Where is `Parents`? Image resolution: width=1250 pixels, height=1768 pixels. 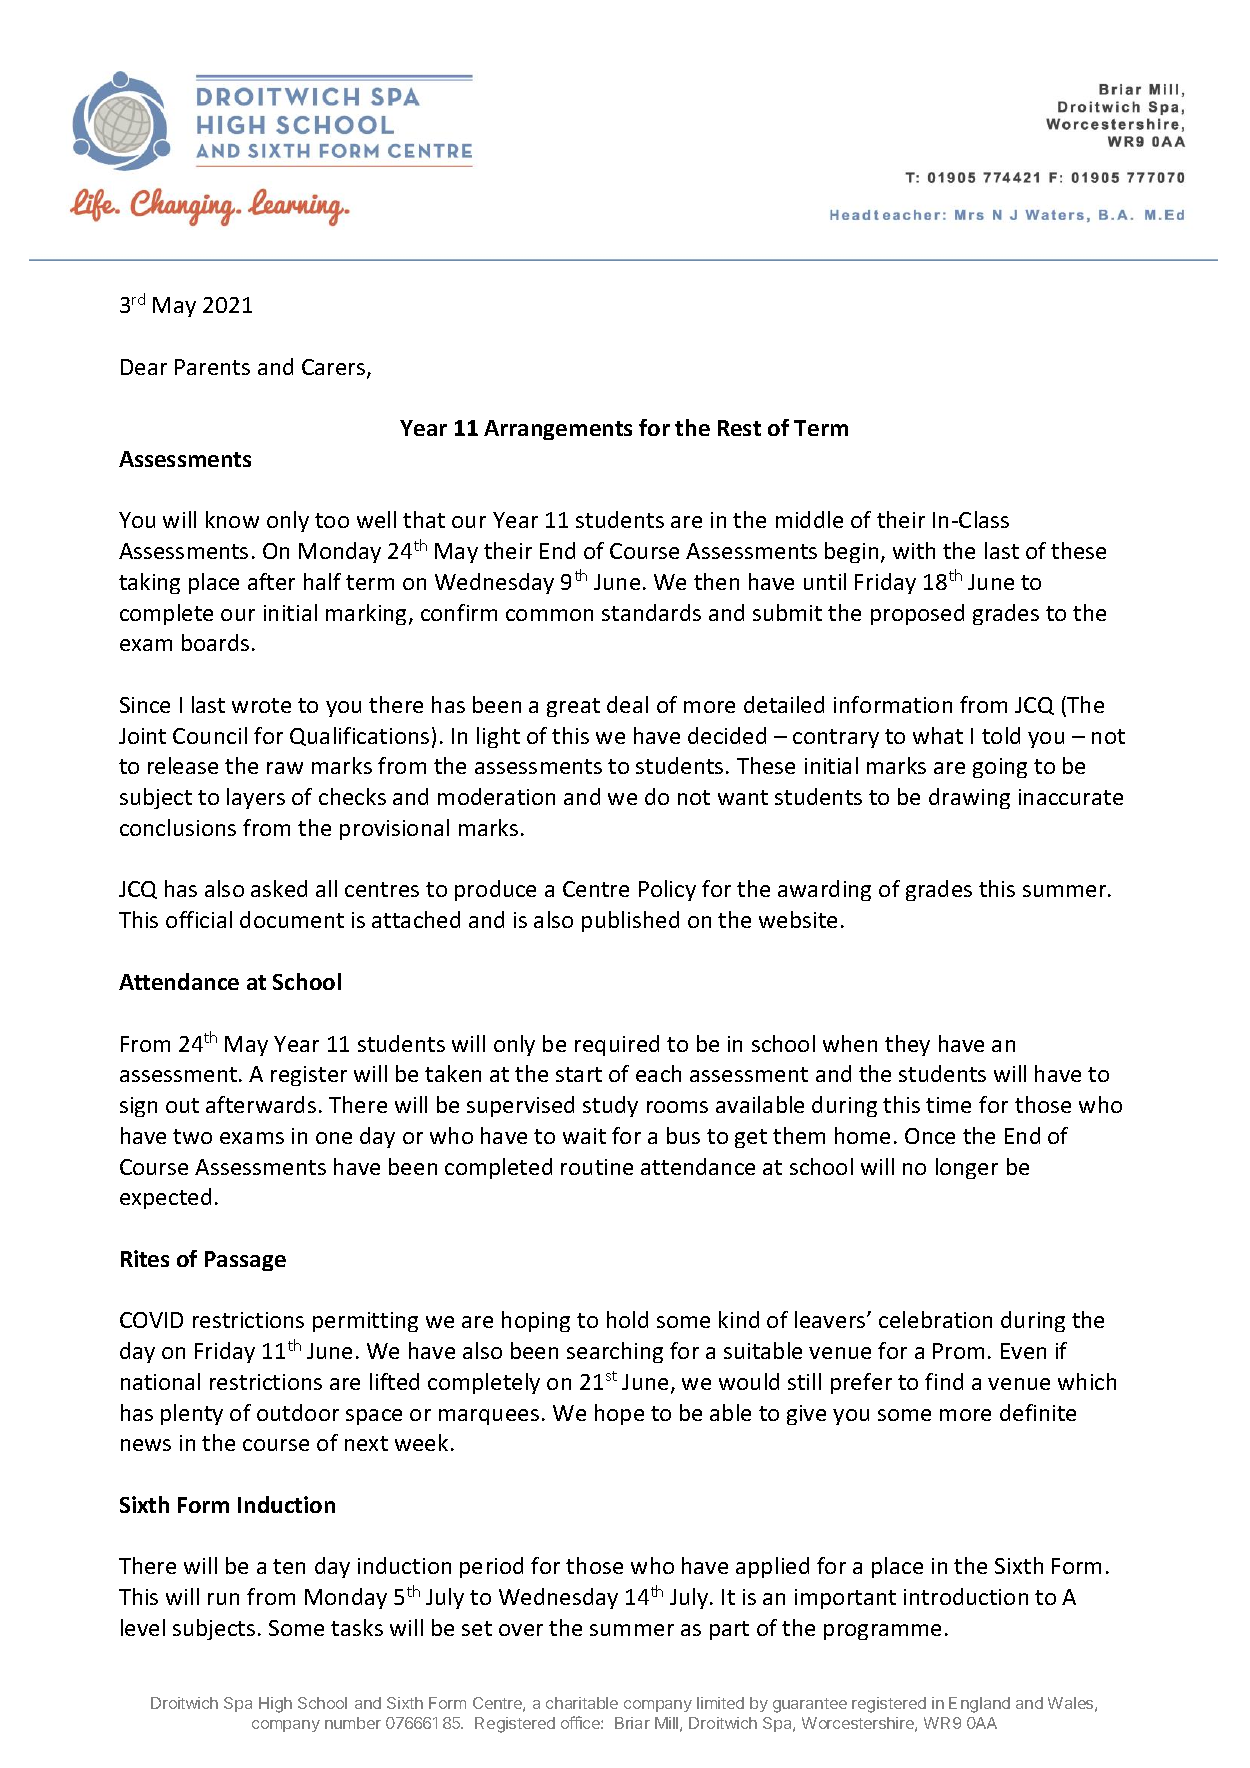
Parents is located at coordinates (212, 367).
